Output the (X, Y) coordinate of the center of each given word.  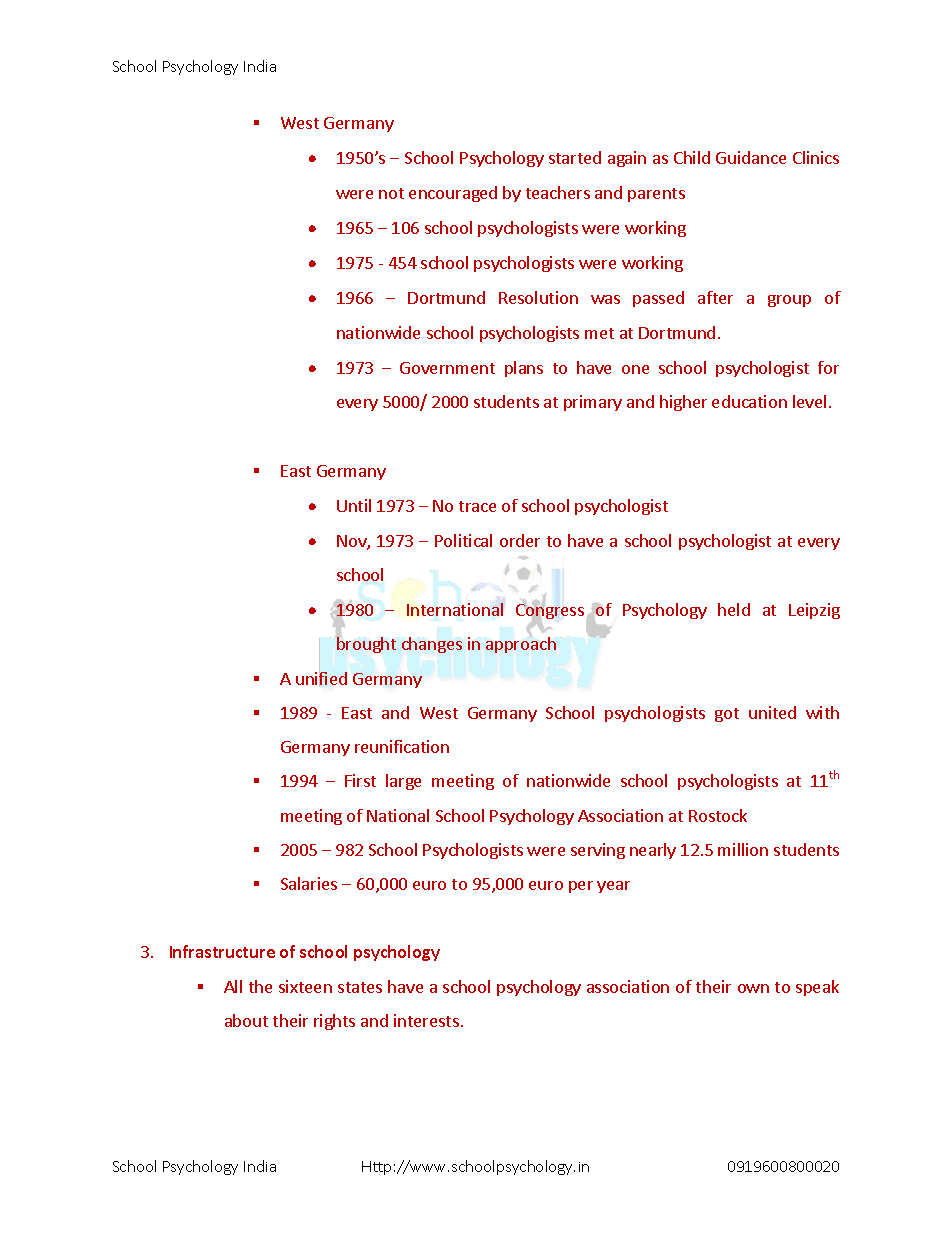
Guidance (751, 157)
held (734, 609)
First (360, 780)
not (391, 193)
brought (366, 644)
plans (524, 369)
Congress (550, 612)
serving (598, 851)
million (743, 849)
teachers (558, 192)
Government (447, 368)
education (749, 401)
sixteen (305, 986)
